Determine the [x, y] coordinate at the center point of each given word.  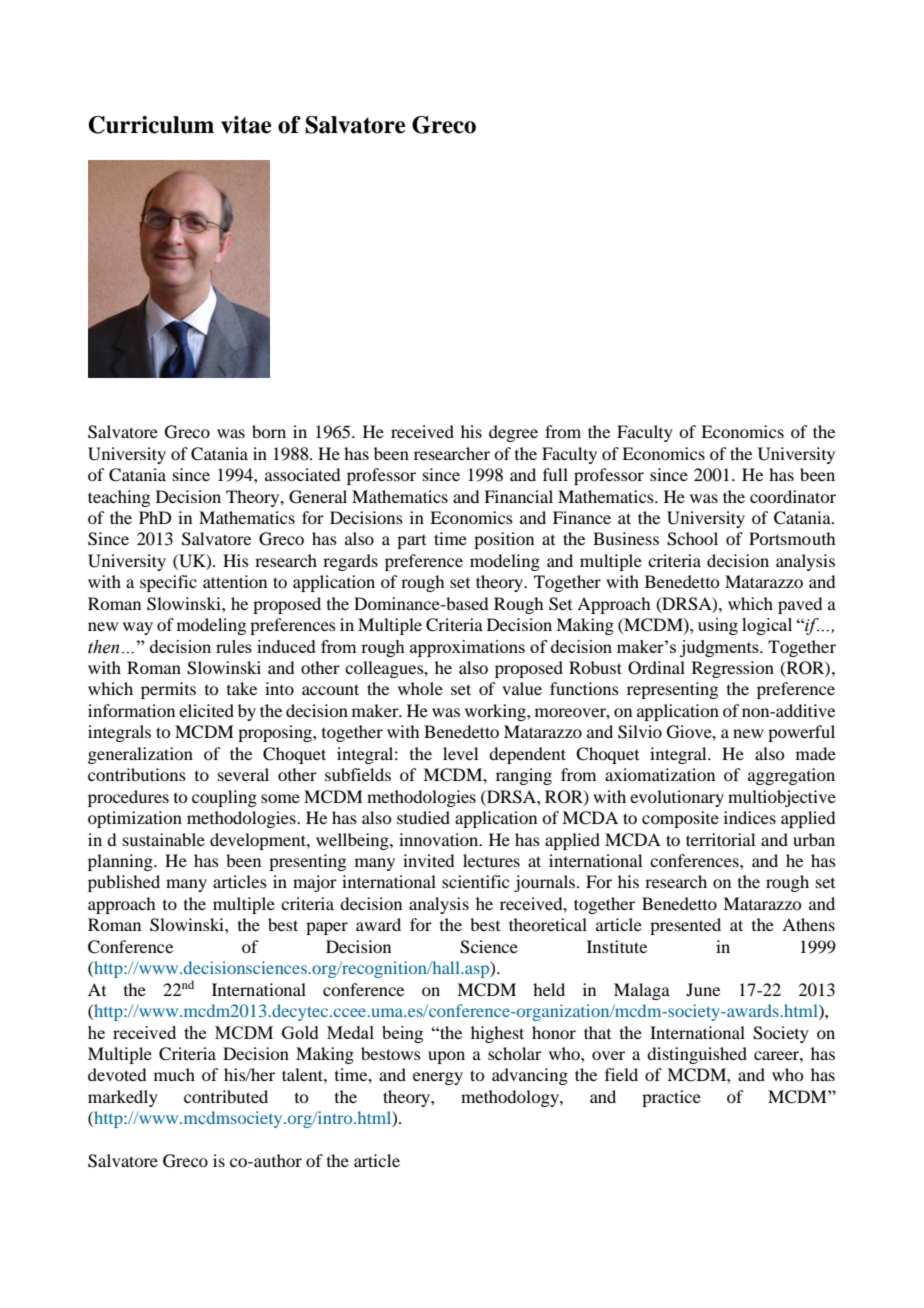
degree [513, 433]
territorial [720, 839]
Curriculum [151, 125]
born [269, 431]
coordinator [793, 496]
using [718, 626]
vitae [246, 125]
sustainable [164, 839]
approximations [467, 648]
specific [168, 583]
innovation [440, 839]
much [174, 1074]
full [555, 474]
